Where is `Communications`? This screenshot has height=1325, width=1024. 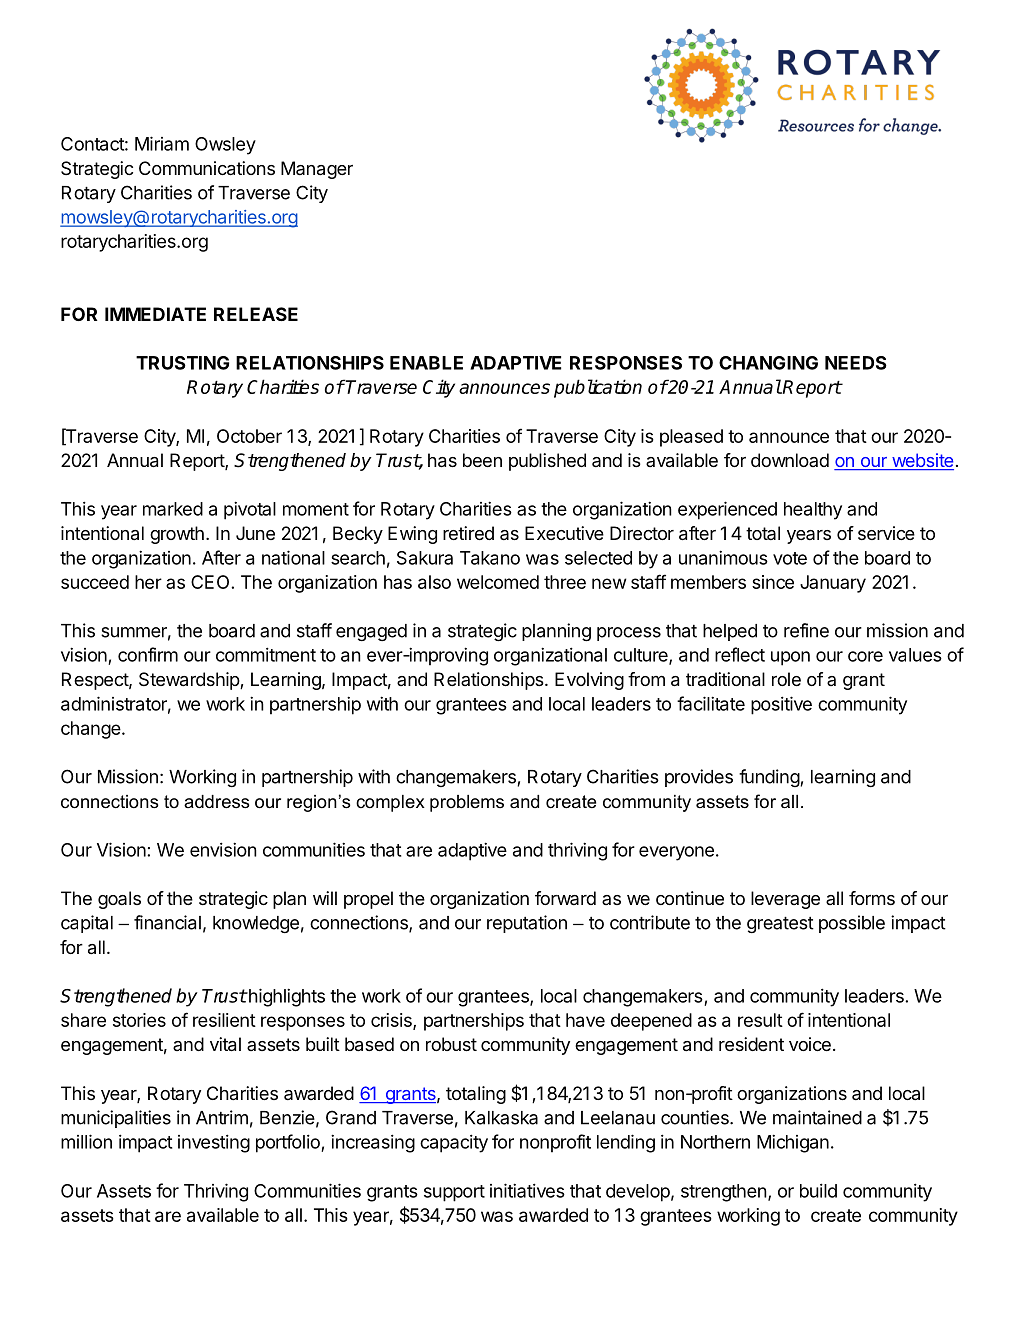
Communications is located at coordinates (207, 168).
